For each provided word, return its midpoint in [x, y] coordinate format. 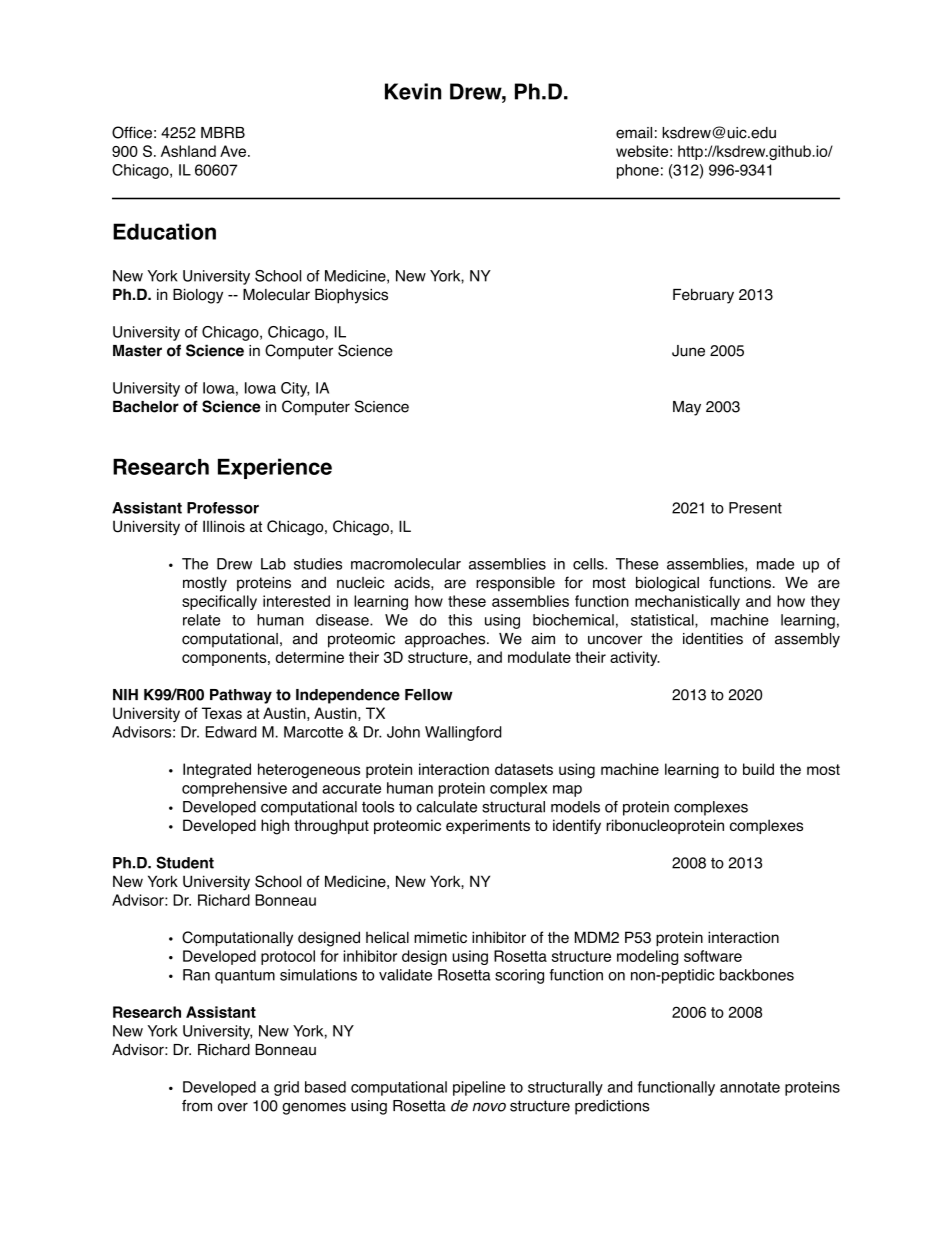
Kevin [413, 91]
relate [201, 620]
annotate [750, 1087]
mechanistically [687, 602]
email [634, 133]
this [460, 620]
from [197, 1106]
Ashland [188, 151]
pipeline [479, 1088]
